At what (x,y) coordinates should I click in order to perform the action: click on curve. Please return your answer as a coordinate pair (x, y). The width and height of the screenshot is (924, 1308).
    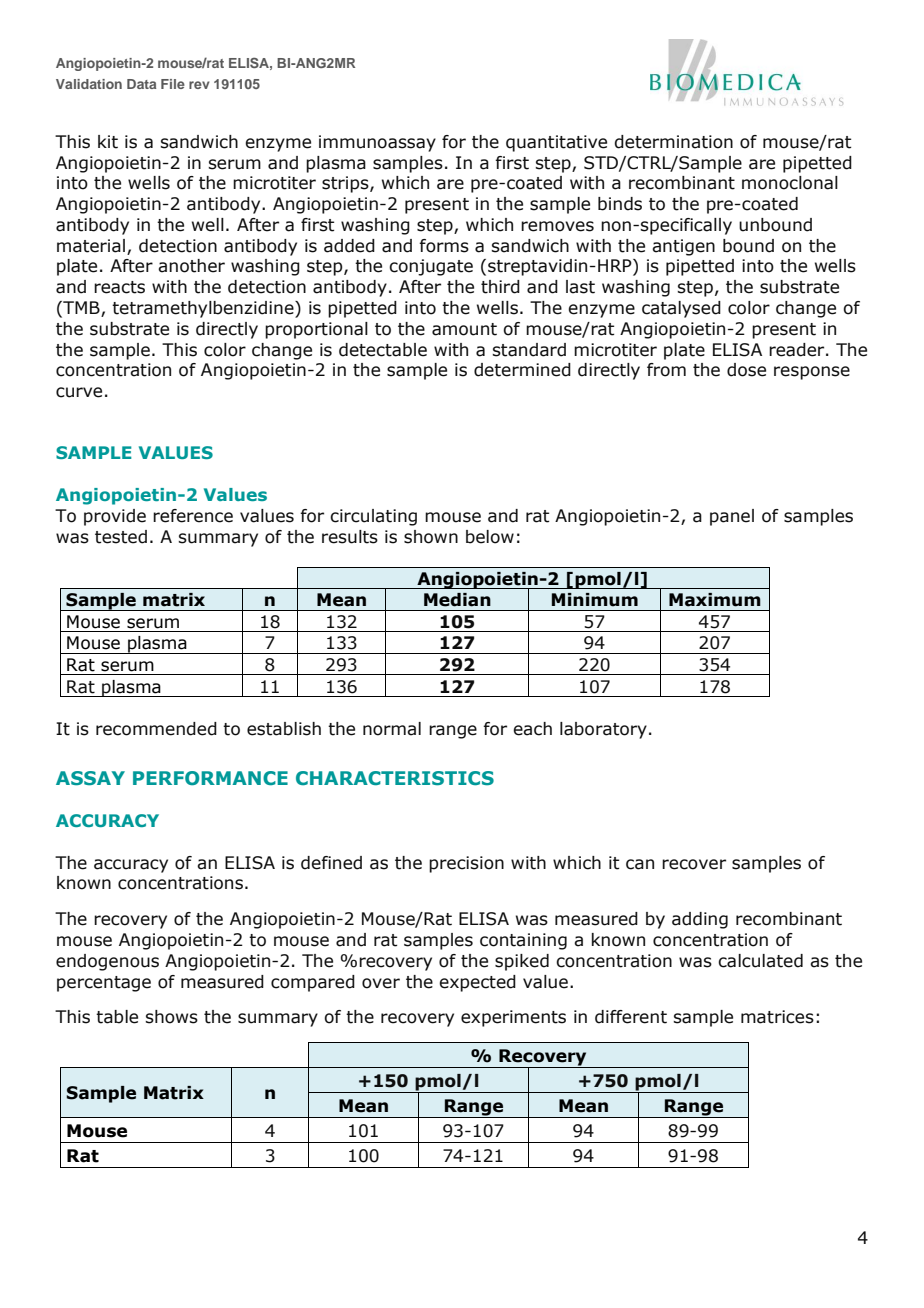
    Looking at the image, I should click on (79, 392).
